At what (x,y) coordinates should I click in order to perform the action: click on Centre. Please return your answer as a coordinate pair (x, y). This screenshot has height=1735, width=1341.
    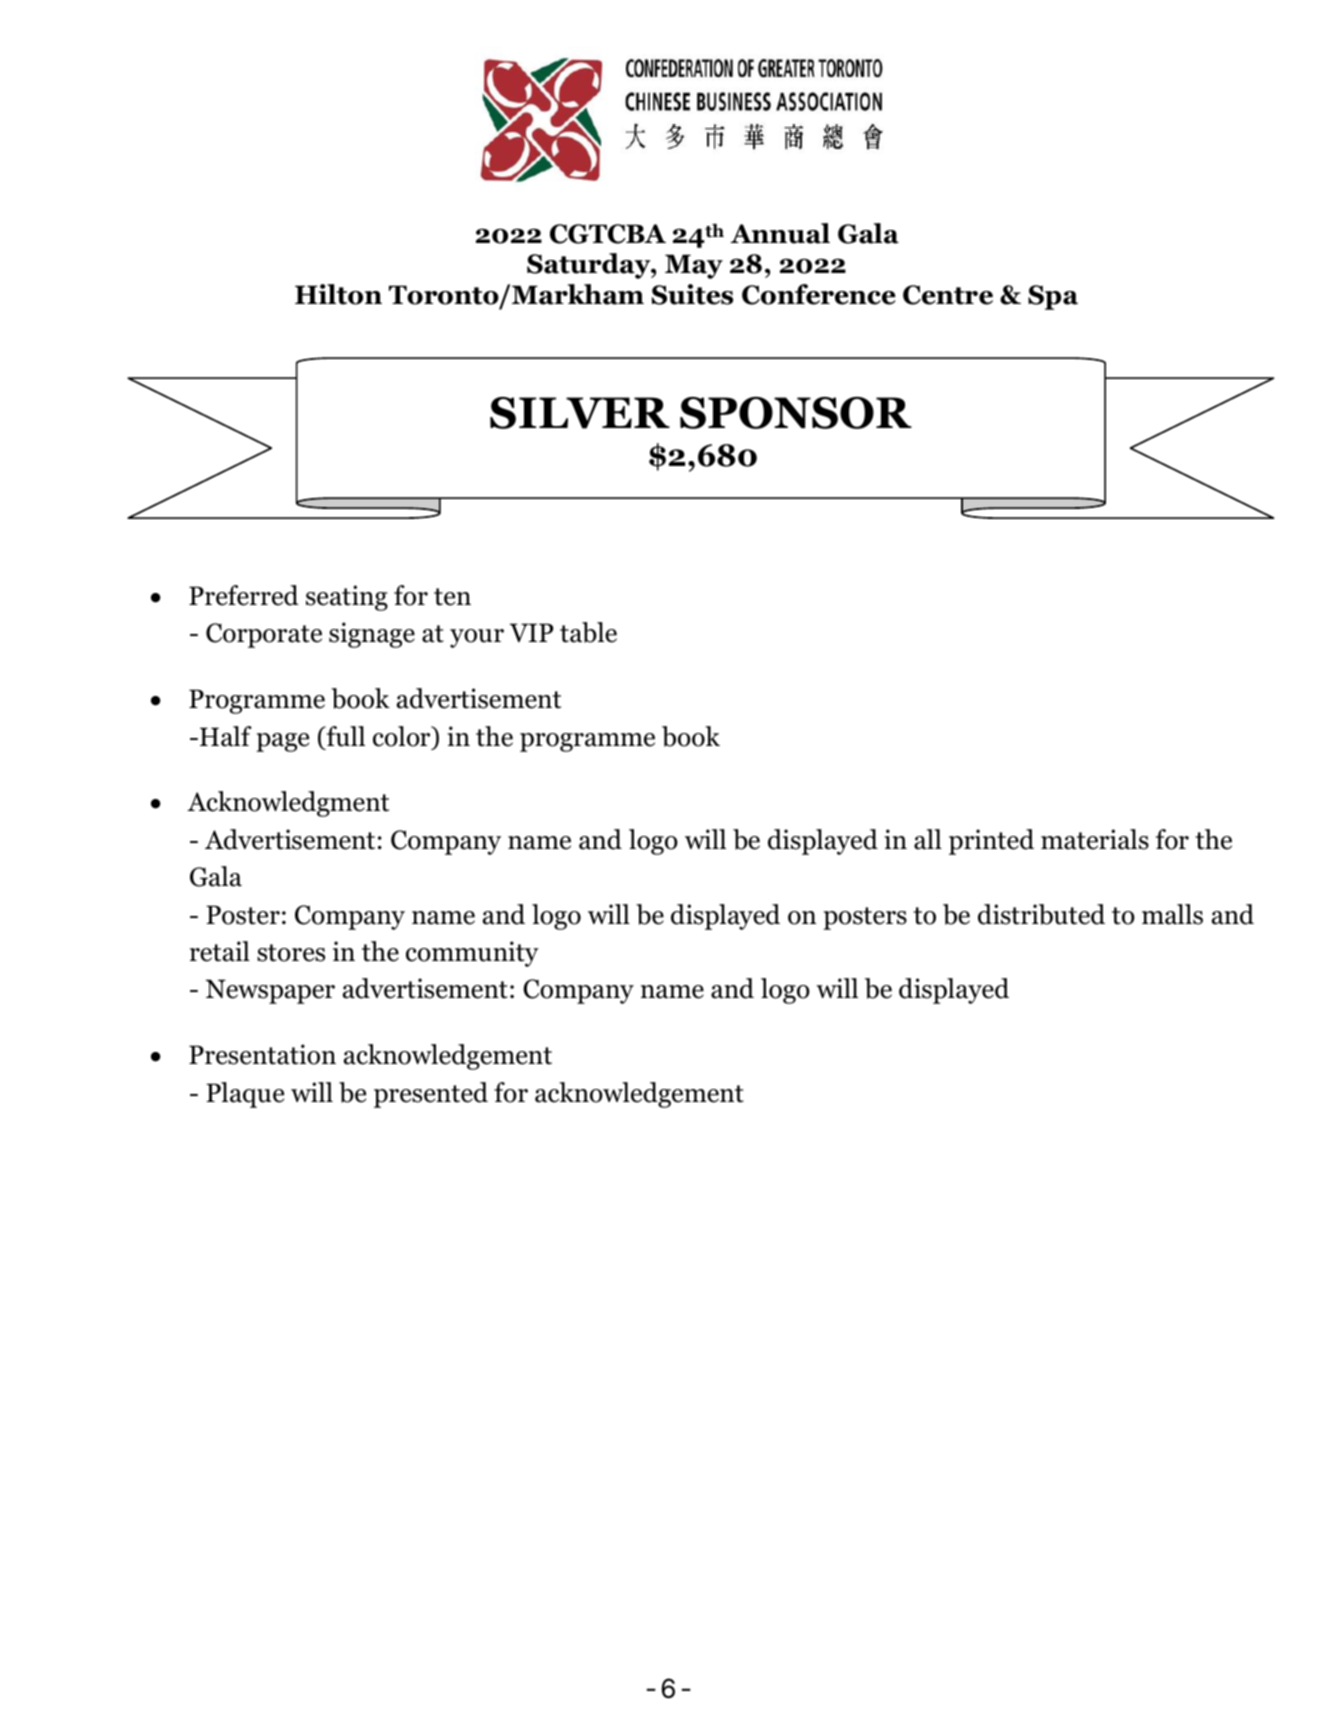
    Looking at the image, I should click on (948, 295).
